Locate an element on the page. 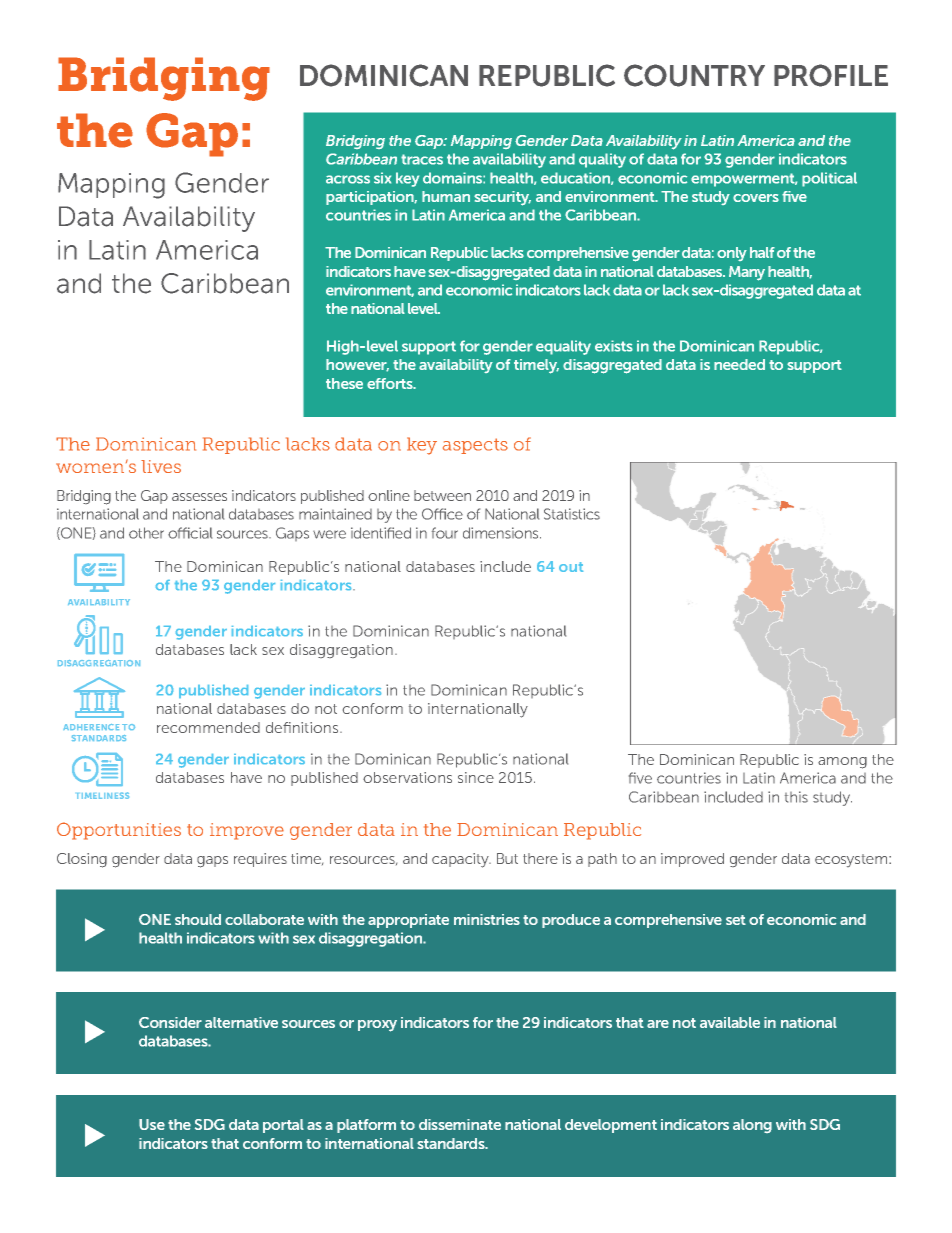 This page has height=1233, width=952. this is located at coordinates (796, 797).
